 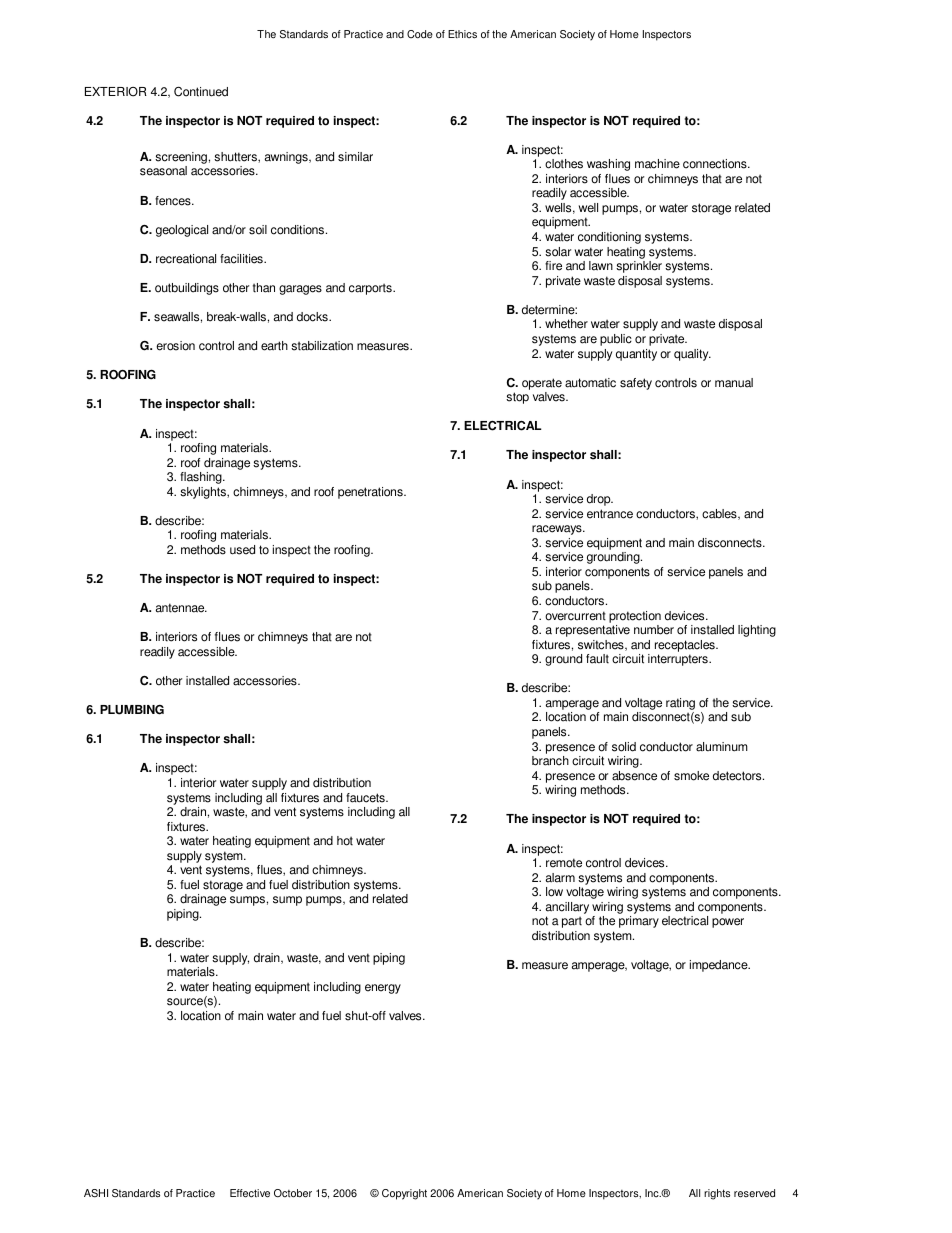 What do you see at coordinates (201, 91) in the page?
I see `Continued` at bounding box center [201, 91].
